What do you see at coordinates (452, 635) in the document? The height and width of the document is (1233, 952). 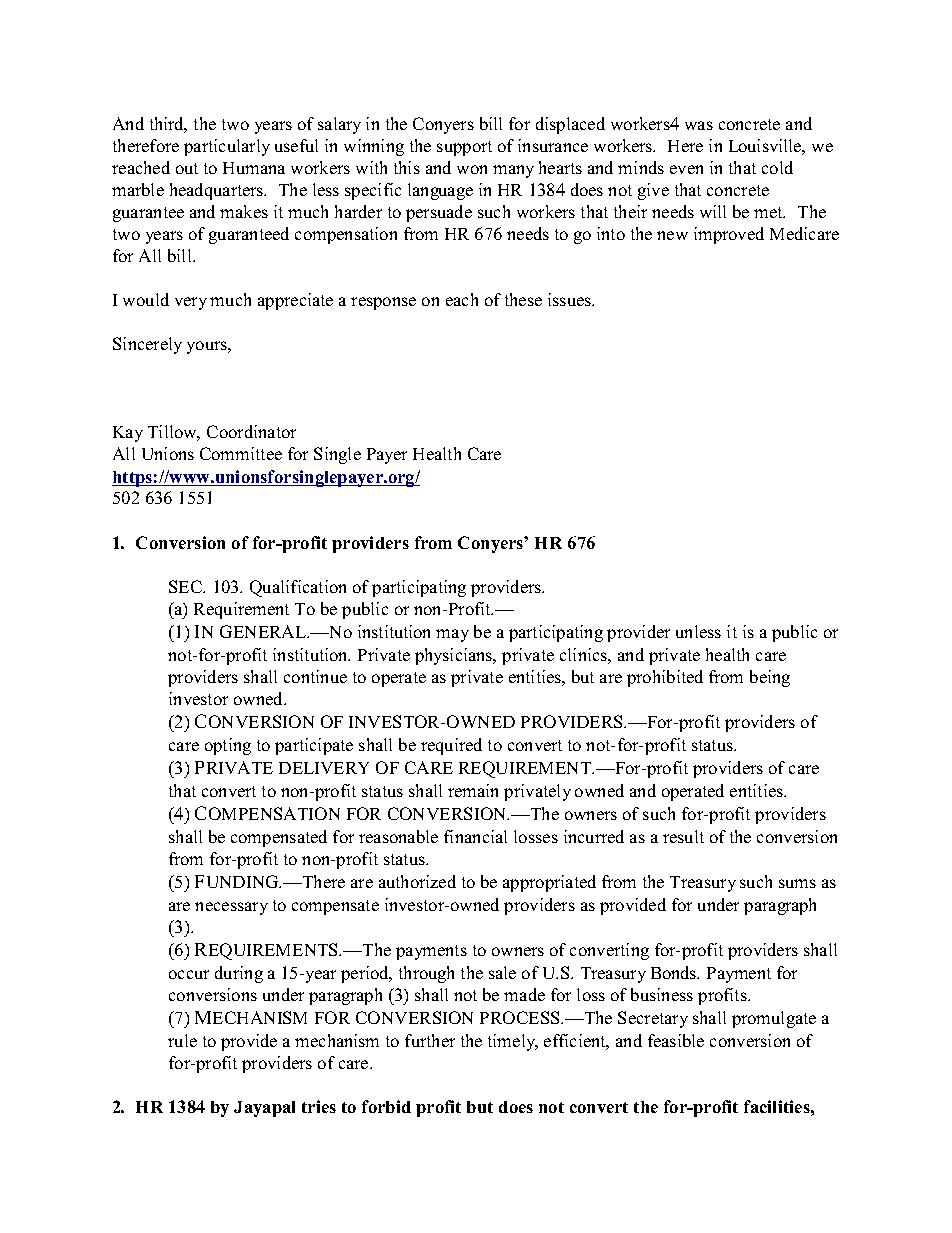 I see `may` at bounding box center [452, 635].
